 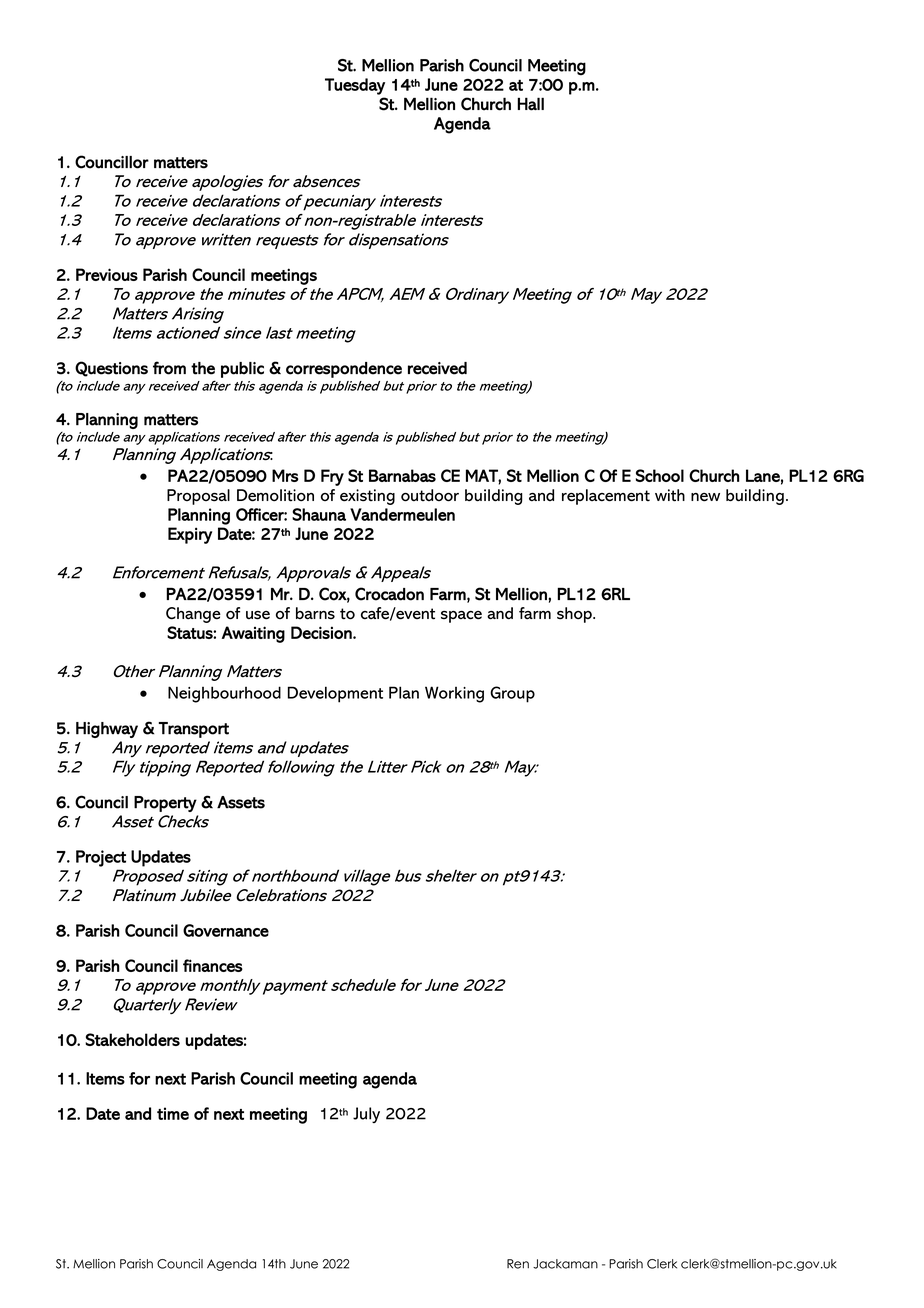 I want to click on time, so click(x=173, y=1113).
